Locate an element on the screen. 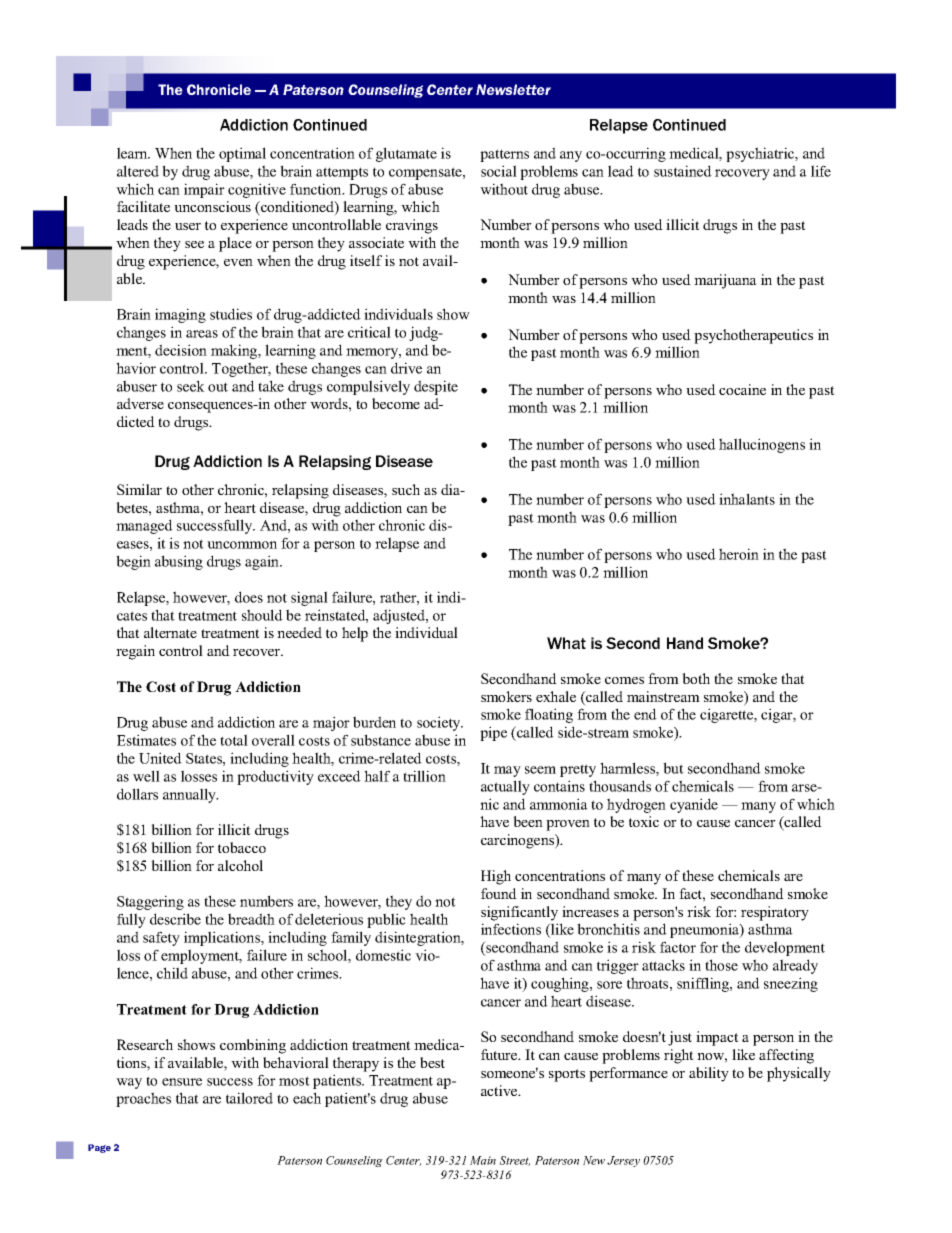  alternate is located at coordinates (170, 632).
